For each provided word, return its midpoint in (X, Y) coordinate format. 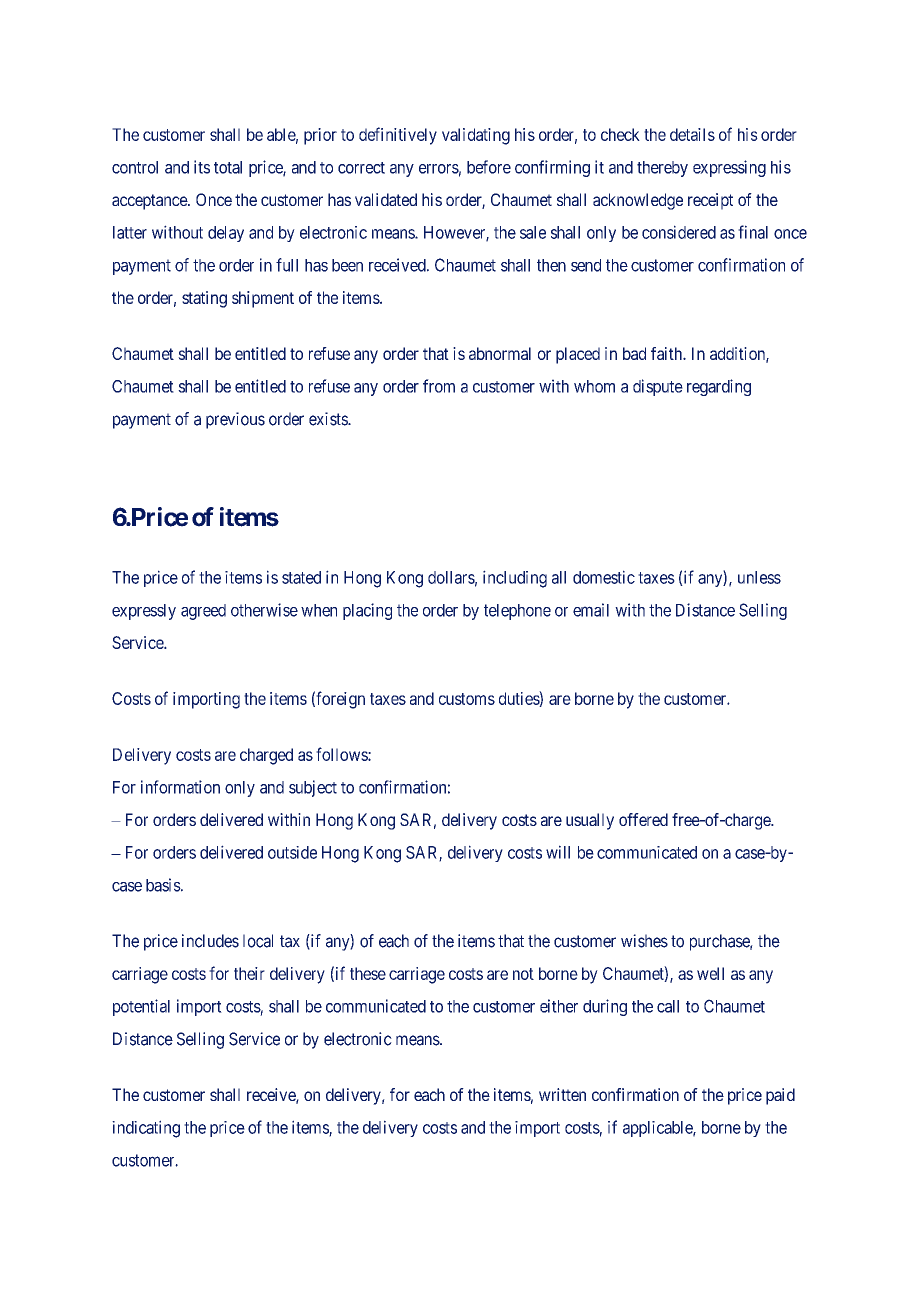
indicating (146, 1129)
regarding (719, 387)
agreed (203, 612)
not (523, 974)
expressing (729, 168)
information (180, 787)
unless (759, 577)
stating (204, 299)
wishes (644, 941)
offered (643, 819)
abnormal (500, 353)
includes (210, 941)
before (489, 167)
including (515, 579)
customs (467, 699)
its (202, 167)
